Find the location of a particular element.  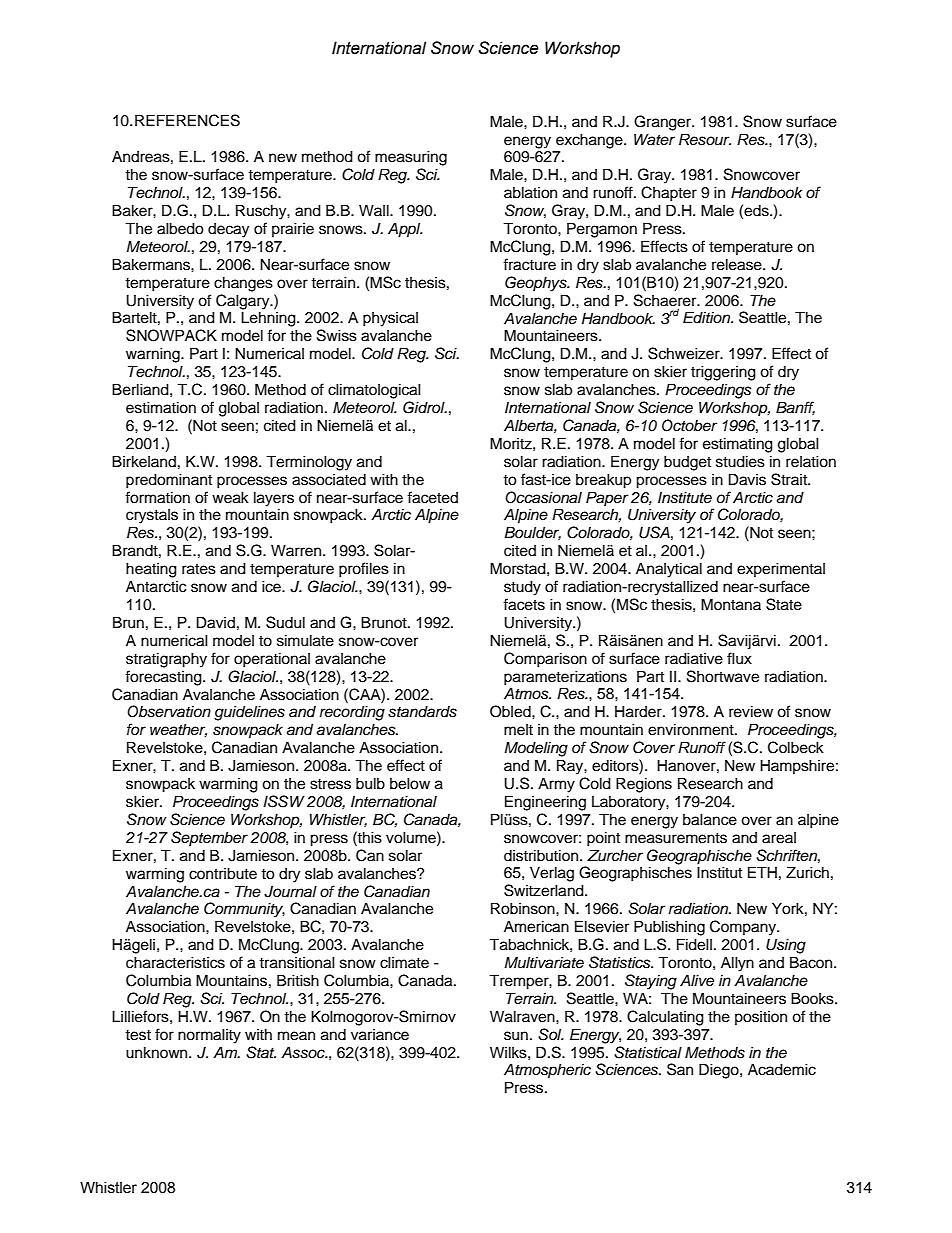

REFERENCES is located at coordinates (187, 120).
